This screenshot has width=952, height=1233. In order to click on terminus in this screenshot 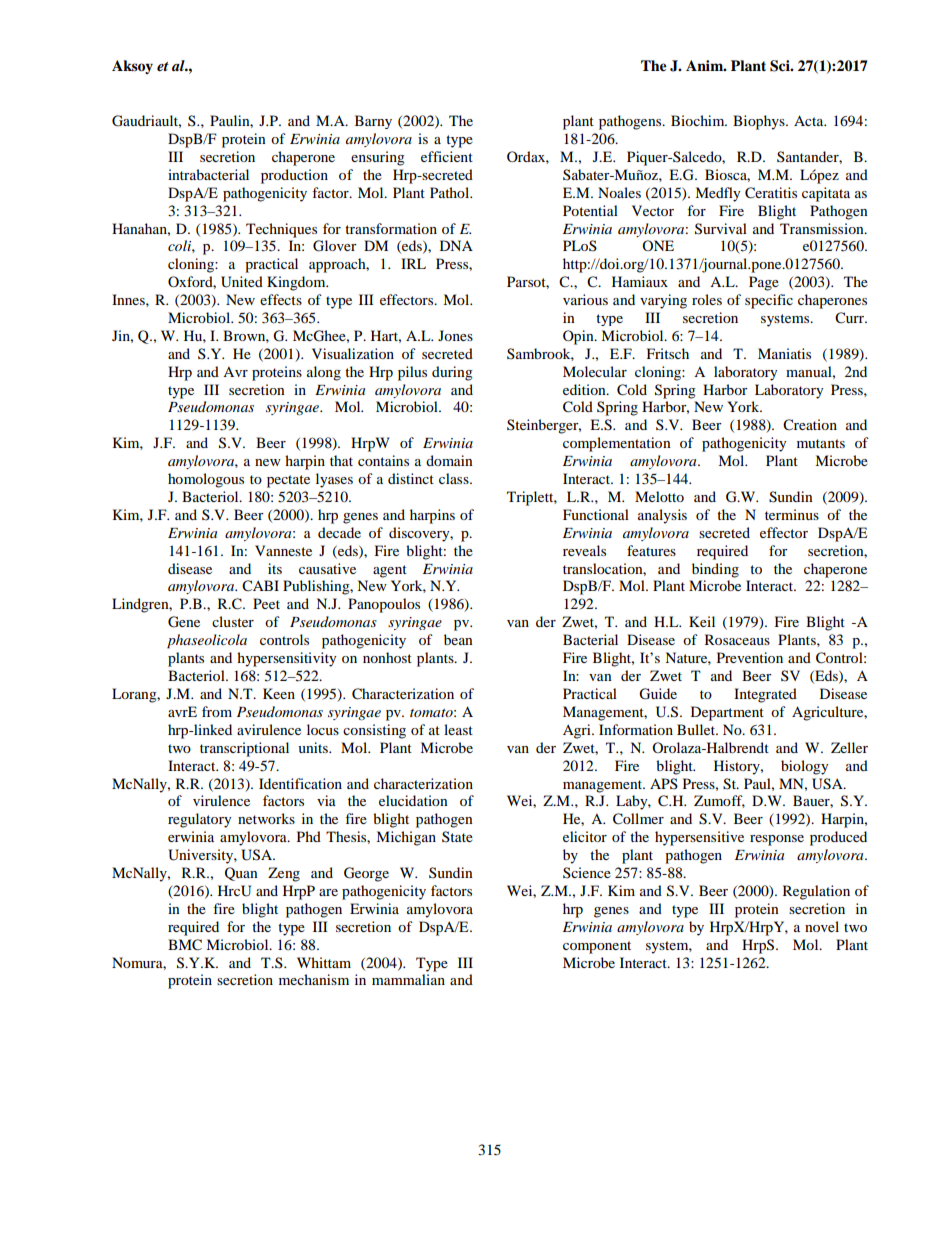, I will do `click(792, 514)`.
